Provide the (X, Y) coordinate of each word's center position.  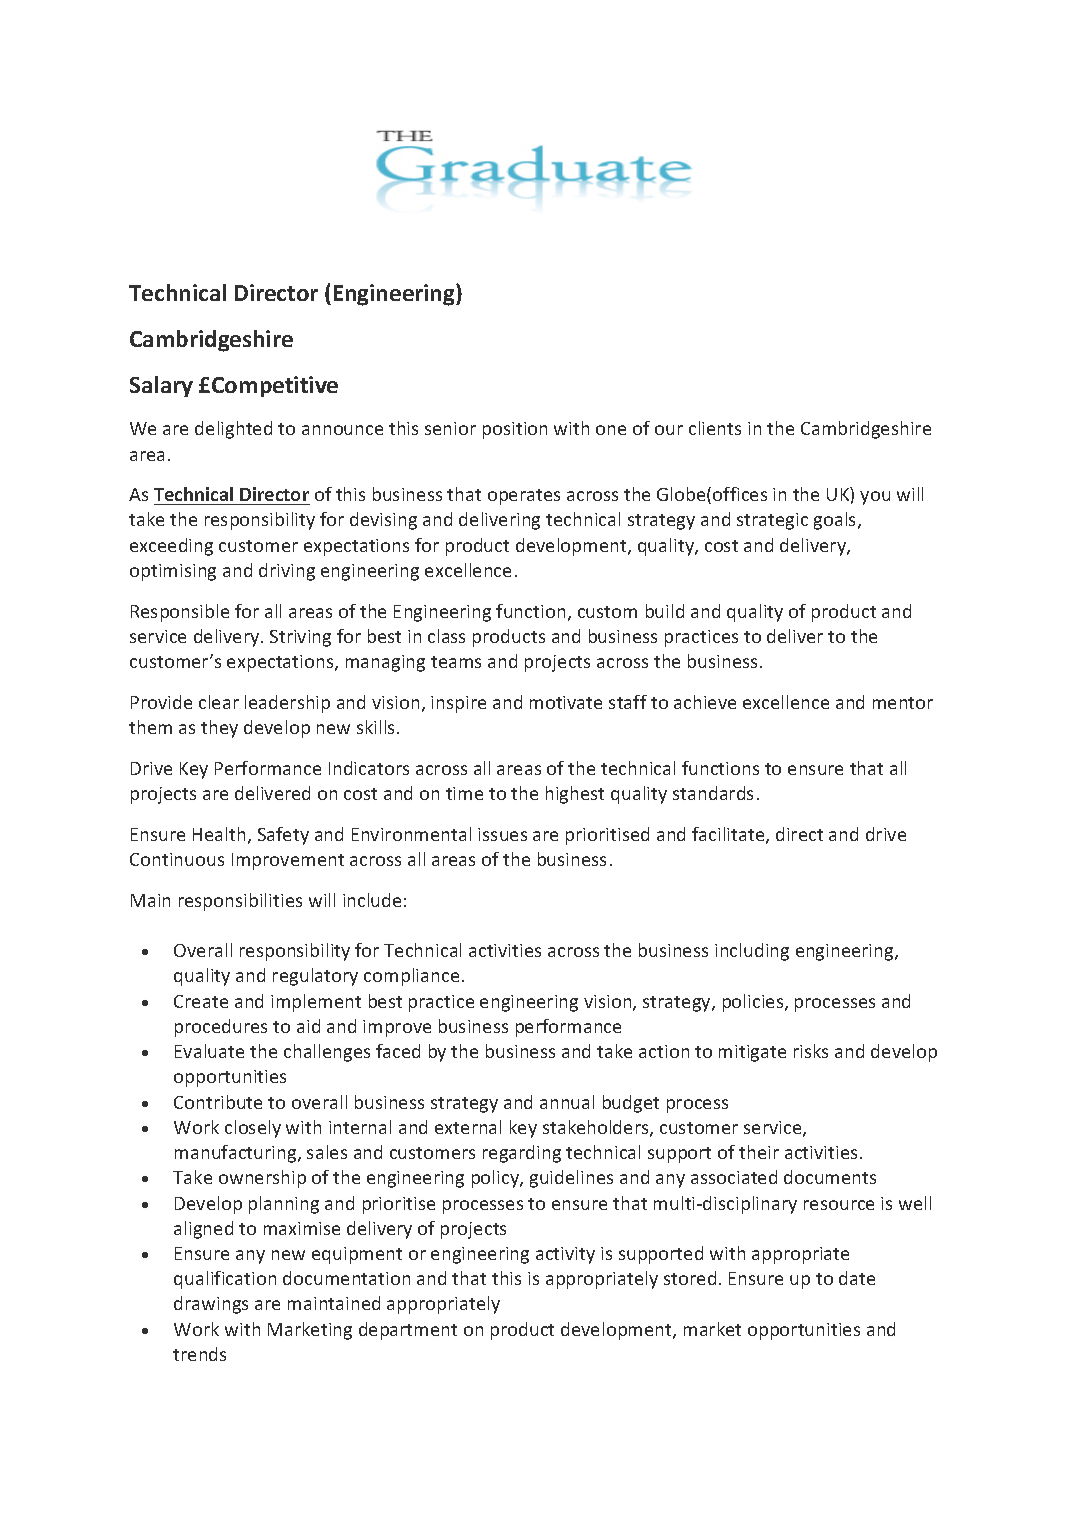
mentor (903, 703)
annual (567, 1102)
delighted (233, 430)
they (219, 729)
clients (715, 428)
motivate (566, 702)
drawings (211, 1305)
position (515, 430)
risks (811, 1051)
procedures (221, 1028)
